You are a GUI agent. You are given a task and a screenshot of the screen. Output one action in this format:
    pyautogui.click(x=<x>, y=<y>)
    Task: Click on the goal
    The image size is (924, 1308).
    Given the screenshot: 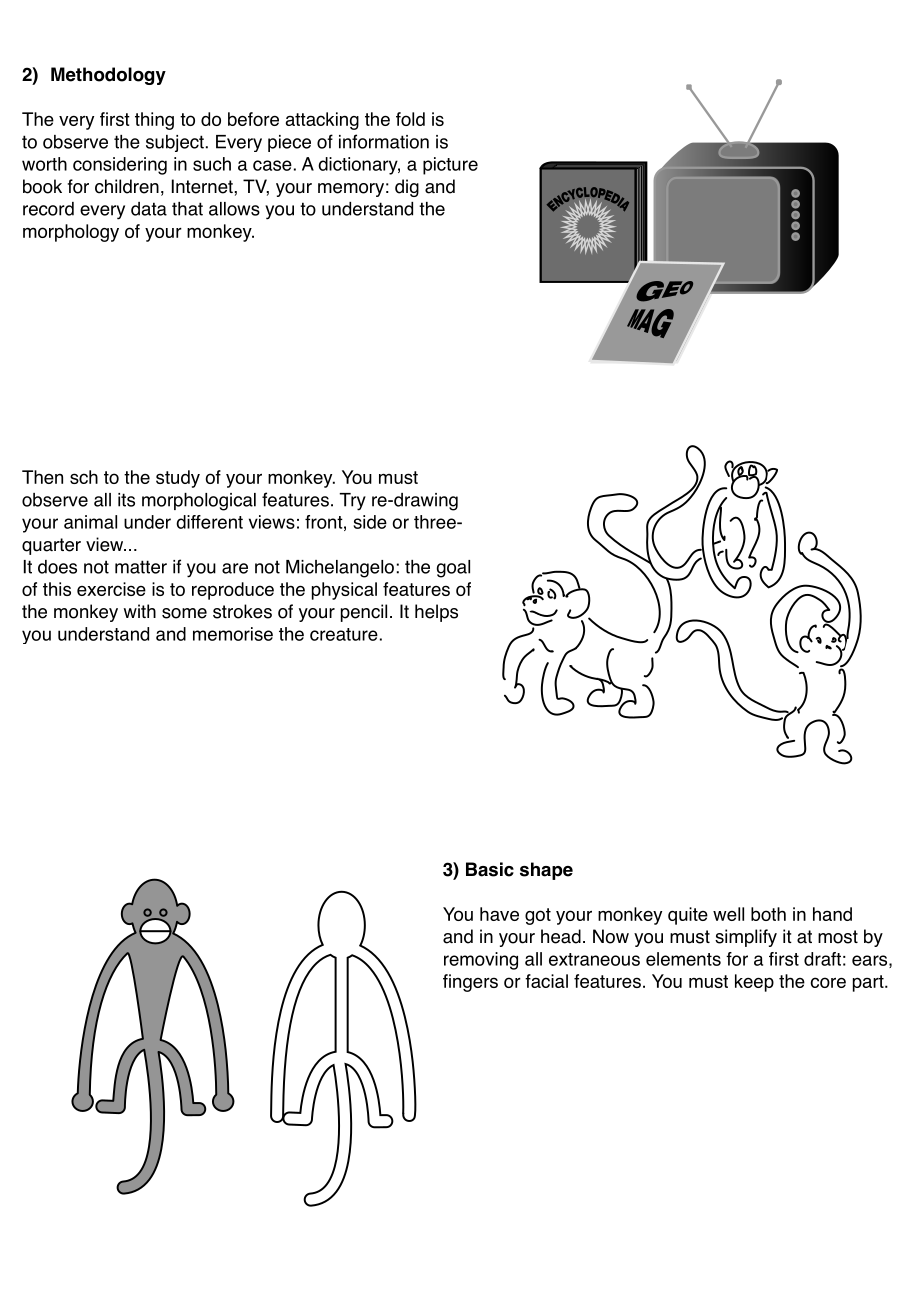 What is the action you would take?
    pyautogui.click(x=453, y=569)
